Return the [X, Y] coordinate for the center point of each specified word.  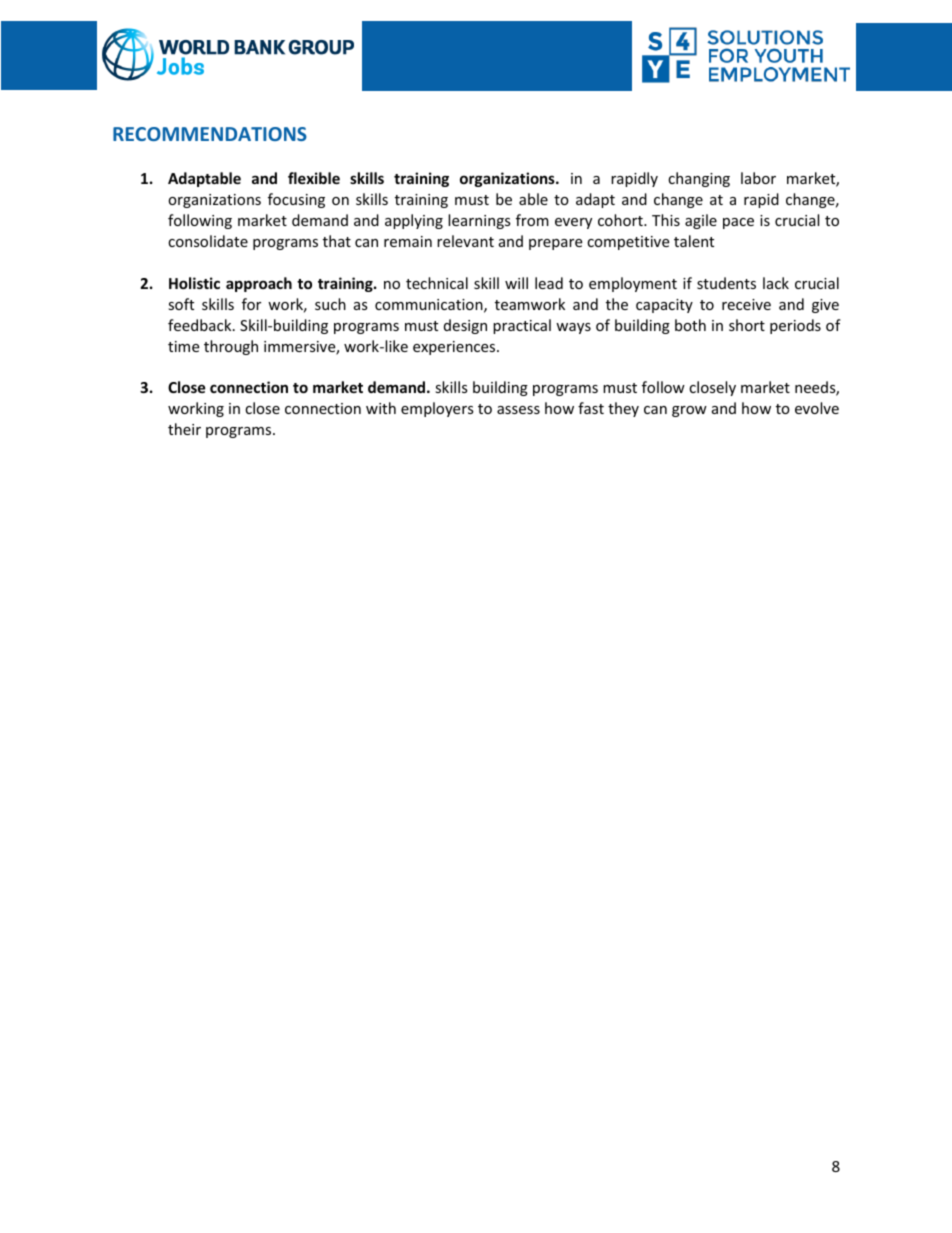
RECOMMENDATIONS [210, 134]
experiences [455, 348]
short [747, 325]
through [231, 347]
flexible [314, 178]
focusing [296, 200]
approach [259, 284]
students [726, 283]
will [516, 283]
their [184, 429]
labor [758, 178]
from [532, 220]
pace [738, 223]
